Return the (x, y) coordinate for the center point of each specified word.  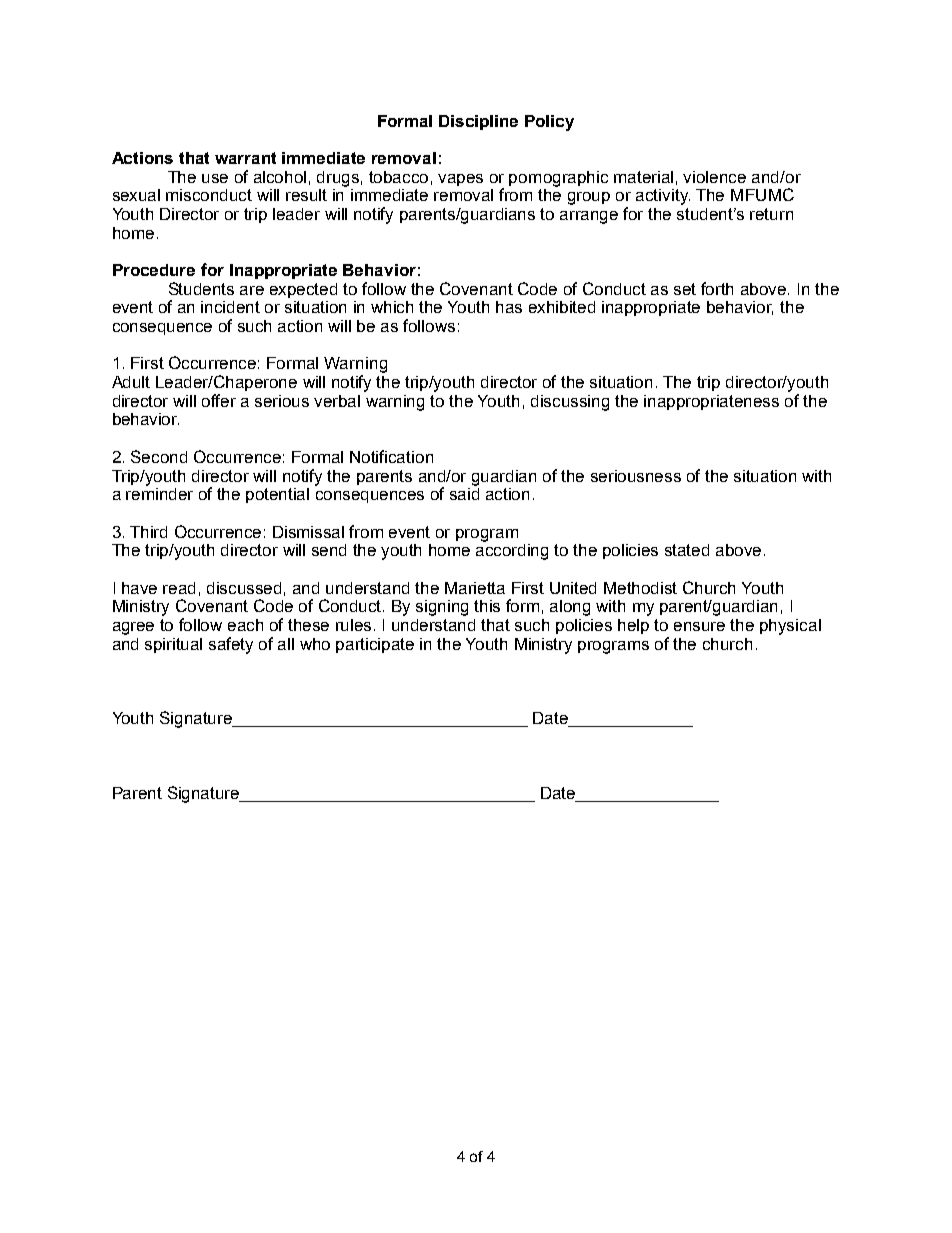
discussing (570, 403)
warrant (245, 158)
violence (714, 177)
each (245, 625)
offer (219, 400)
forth (717, 288)
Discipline (478, 122)
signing (442, 608)
